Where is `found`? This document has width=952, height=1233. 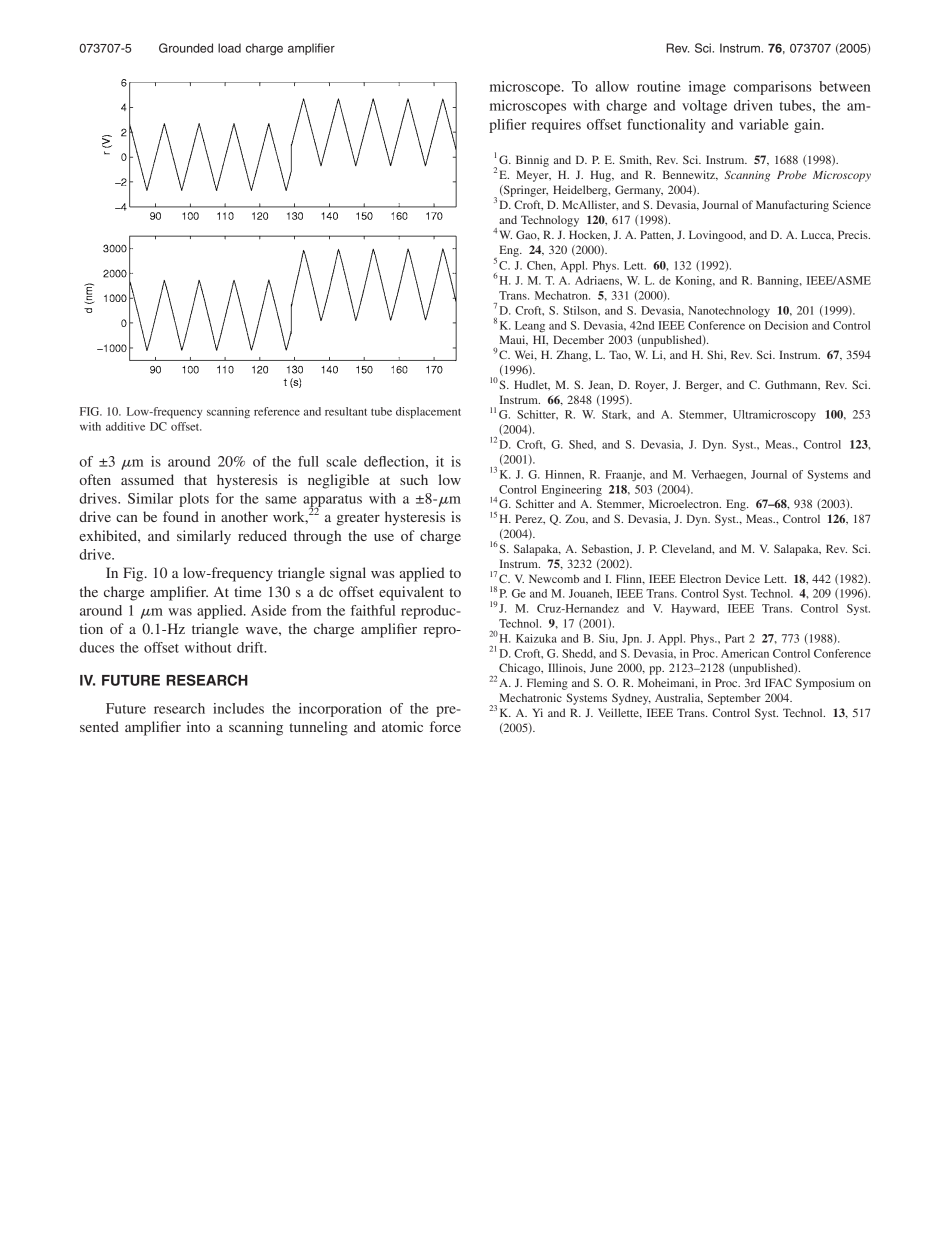
found is located at coordinates (181, 516).
